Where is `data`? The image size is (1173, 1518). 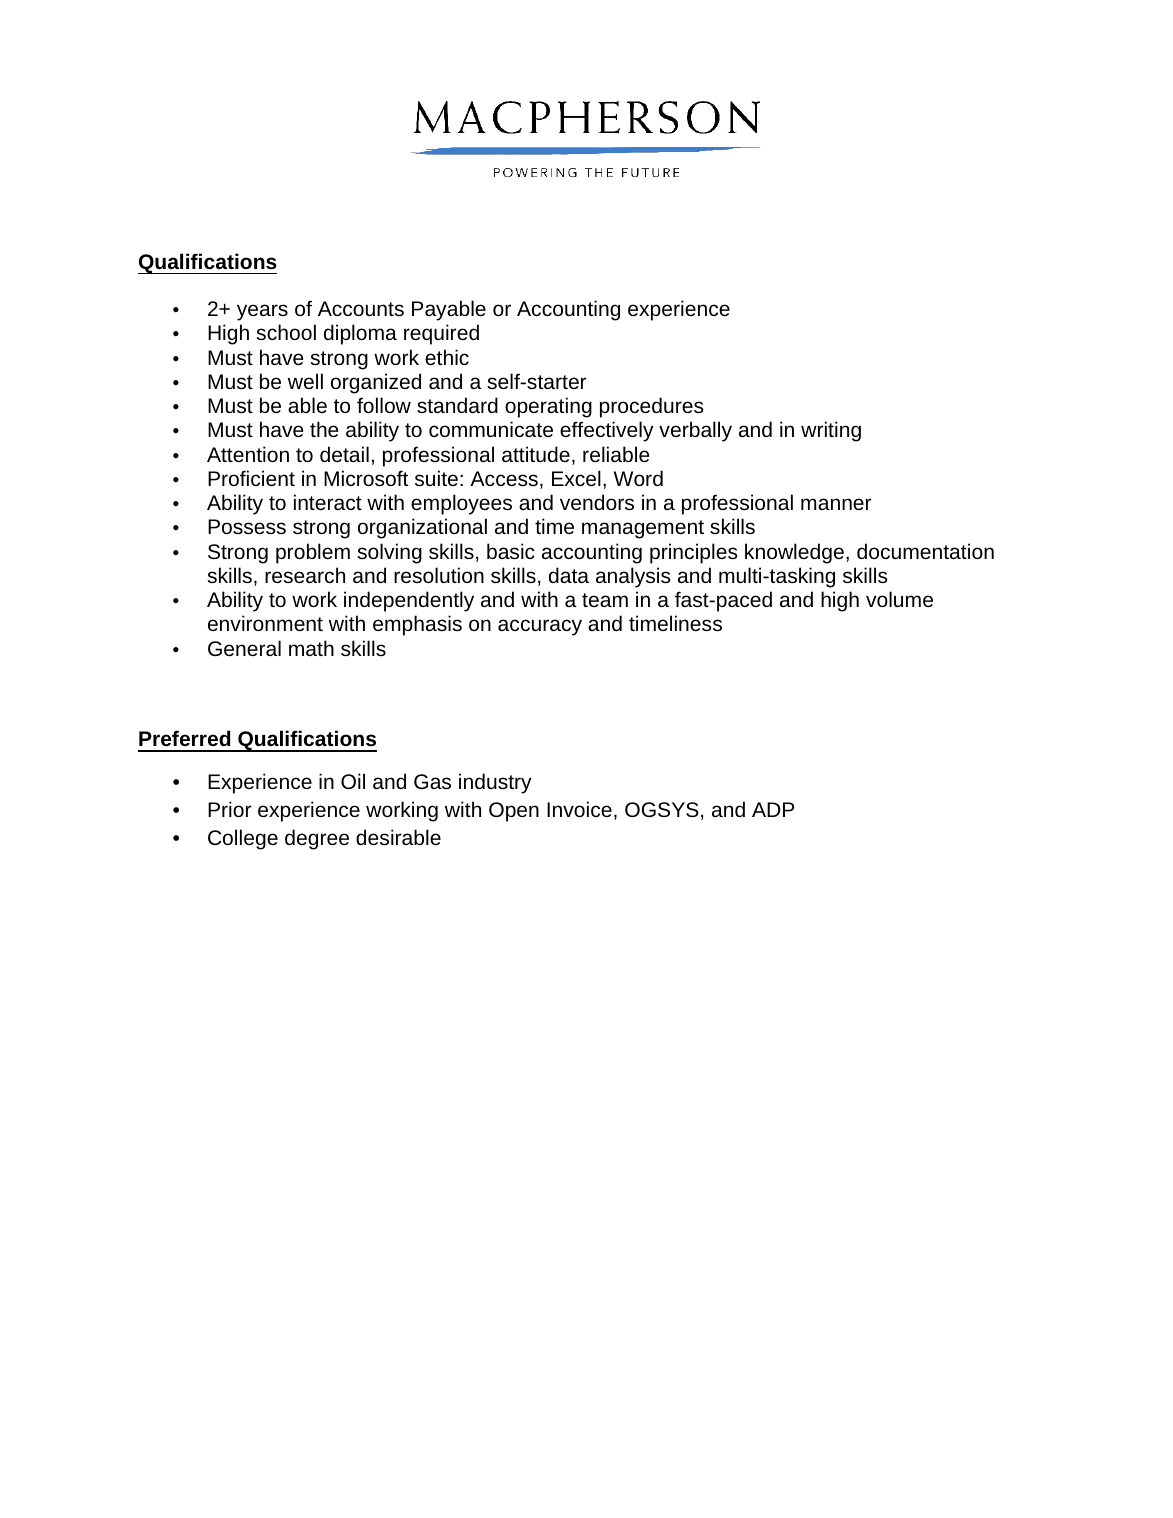
data is located at coordinates (569, 575).
